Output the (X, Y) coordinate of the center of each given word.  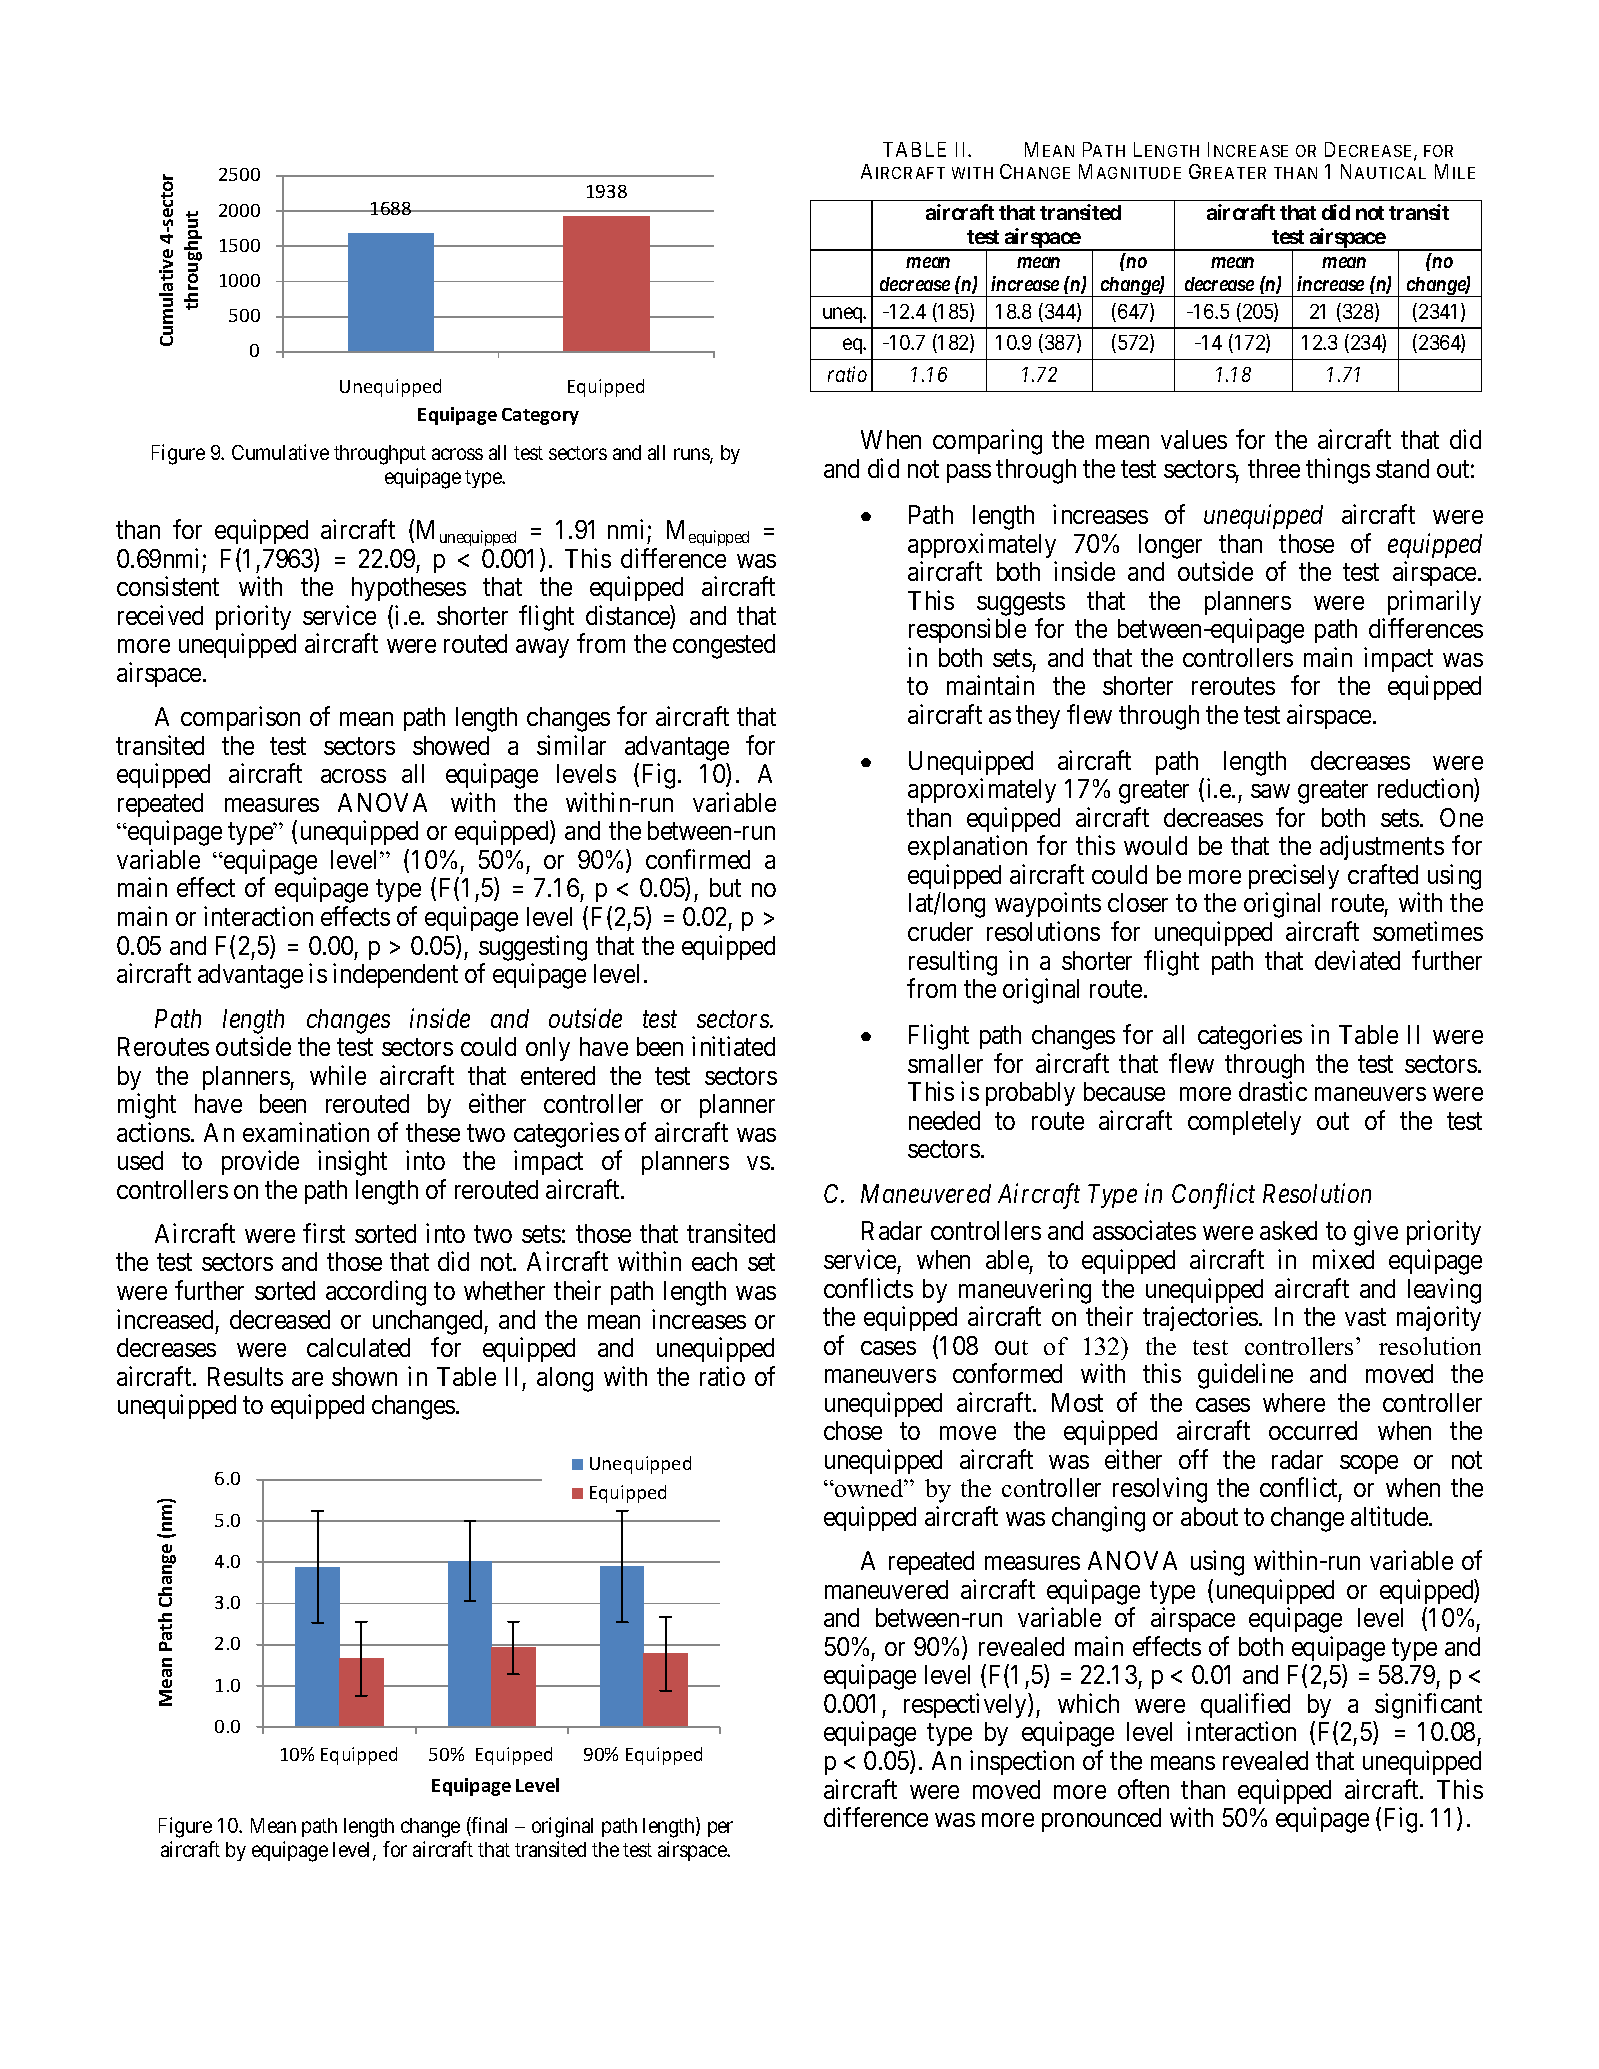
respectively (966, 1705)
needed (944, 1120)
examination (306, 1132)
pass (969, 473)
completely (1244, 1123)
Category (540, 416)
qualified (1245, 1707)
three (1274, 468)
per (720, 1829)
